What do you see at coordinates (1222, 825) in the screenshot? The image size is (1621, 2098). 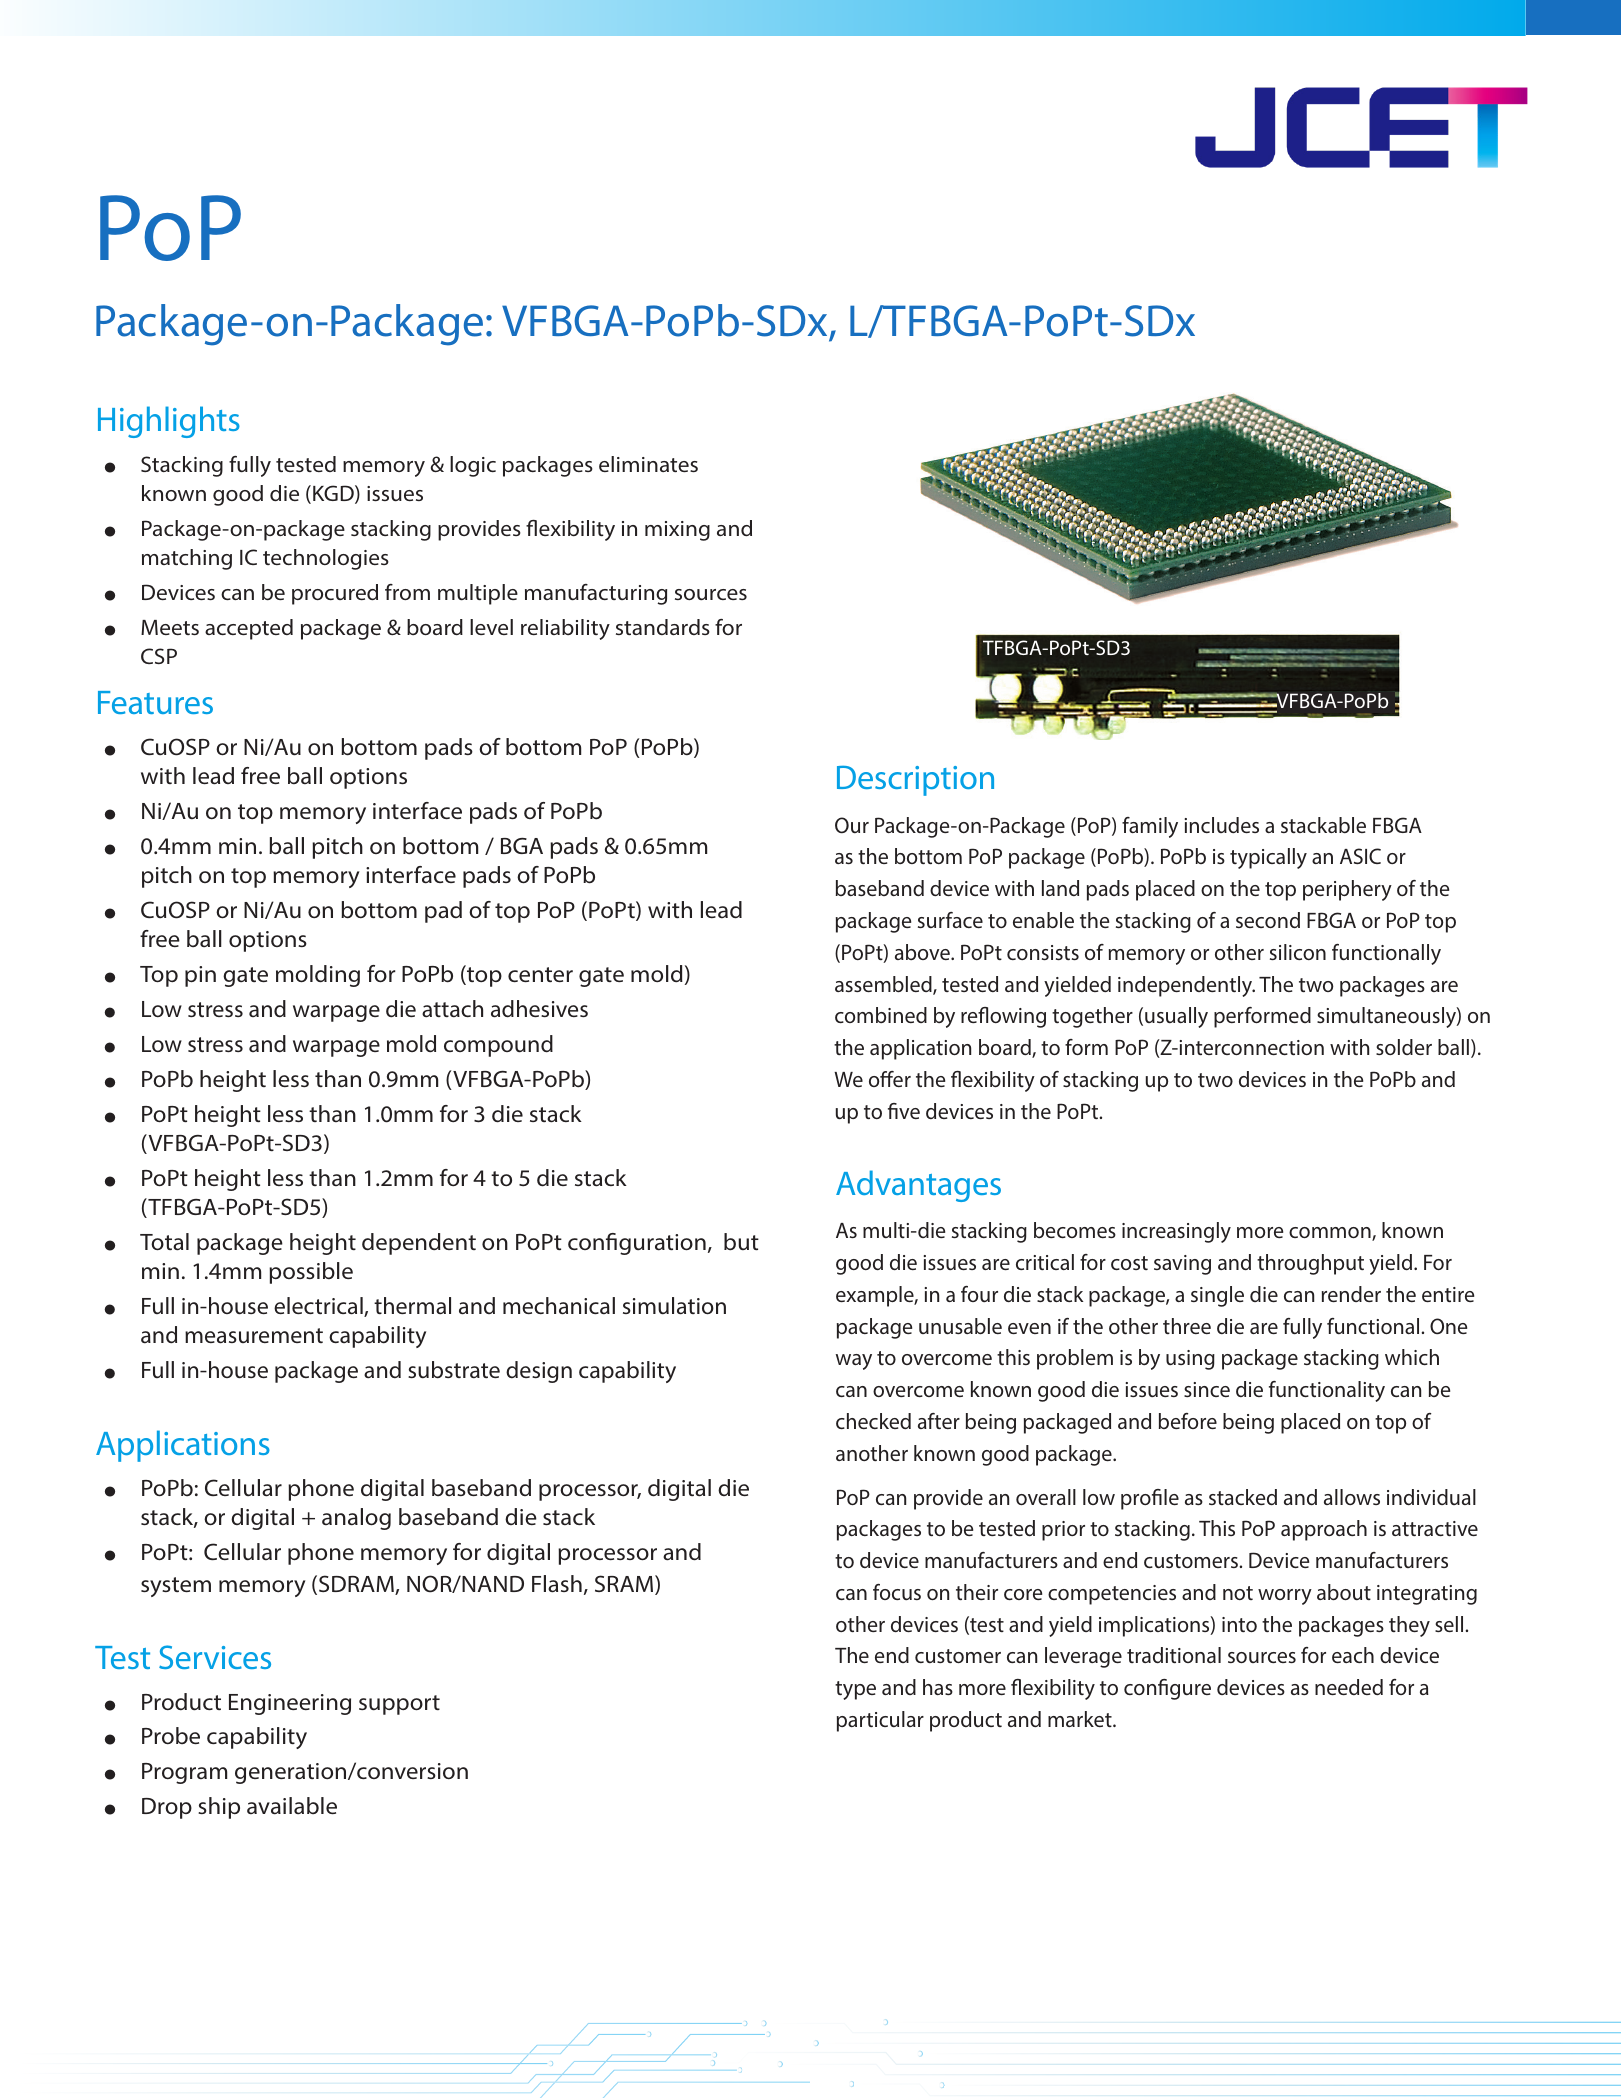 I see `includes` at bounding box center [1222, 825].
